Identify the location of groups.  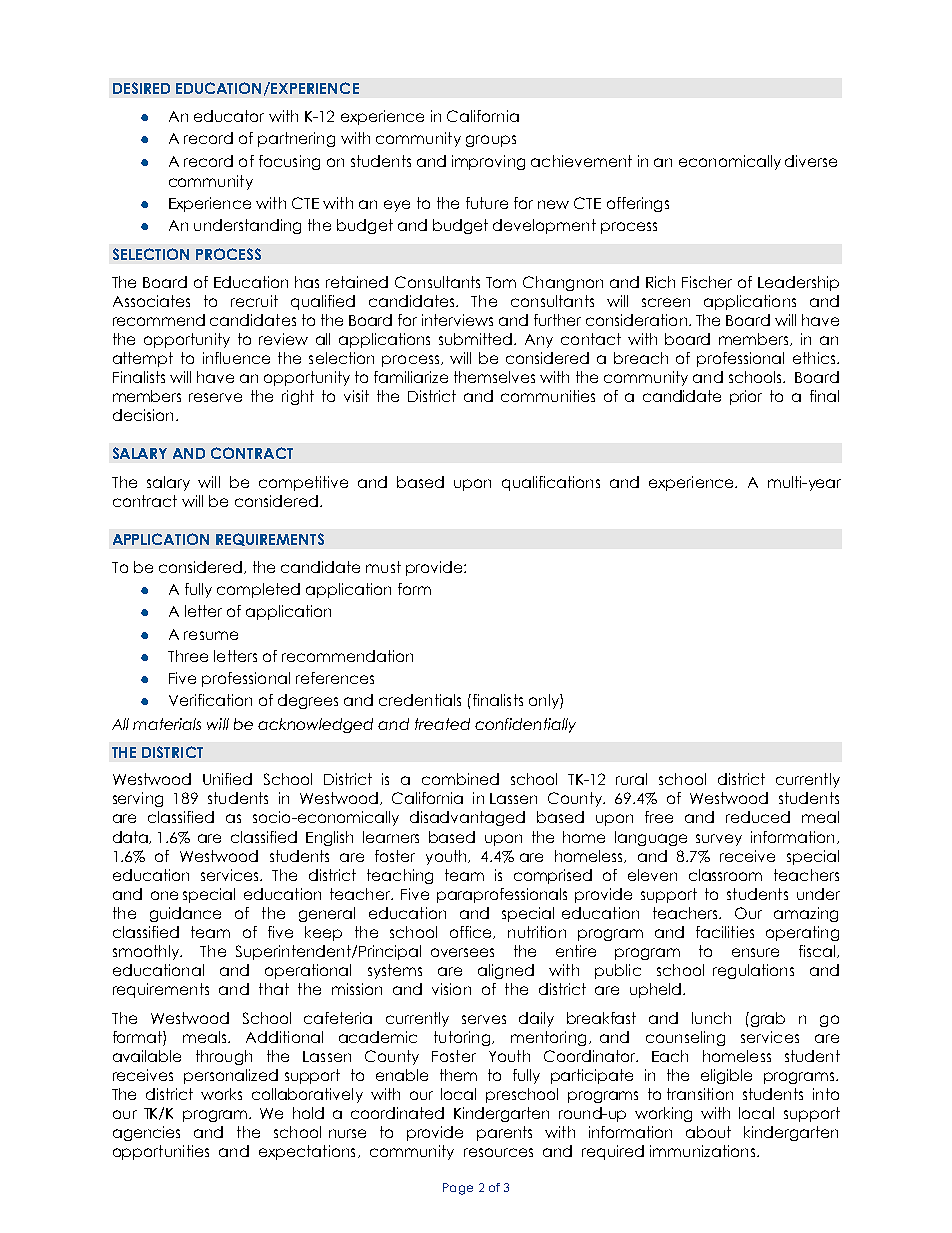
(491, 141).
